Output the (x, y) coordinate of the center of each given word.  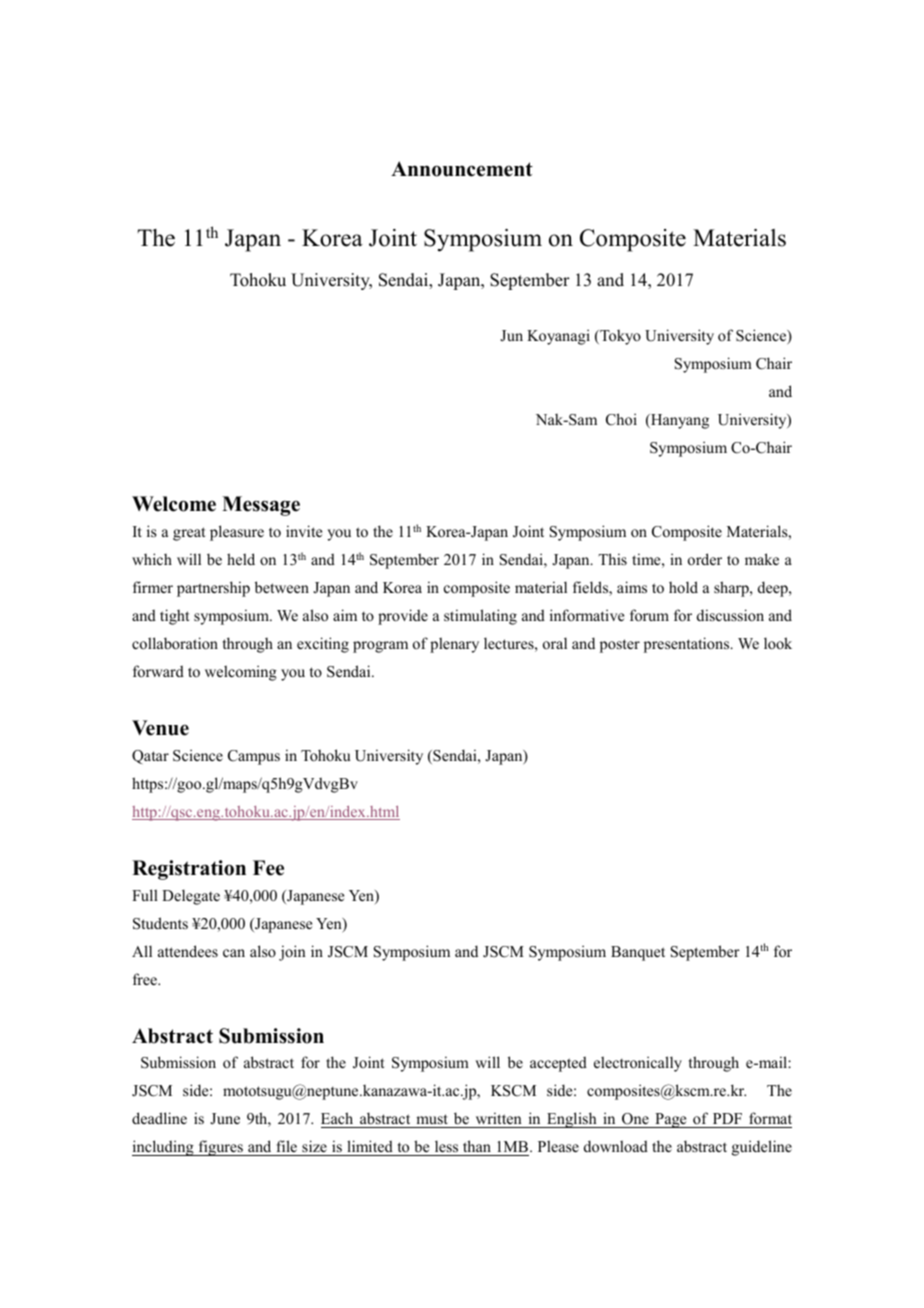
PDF (727, 1118)
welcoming (241, 673)
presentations (688, 645)
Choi (621, 419)
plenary (454, 645)
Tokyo (619, 337)
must (432, 1121)
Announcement (462, 169)
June (225, 1119)
